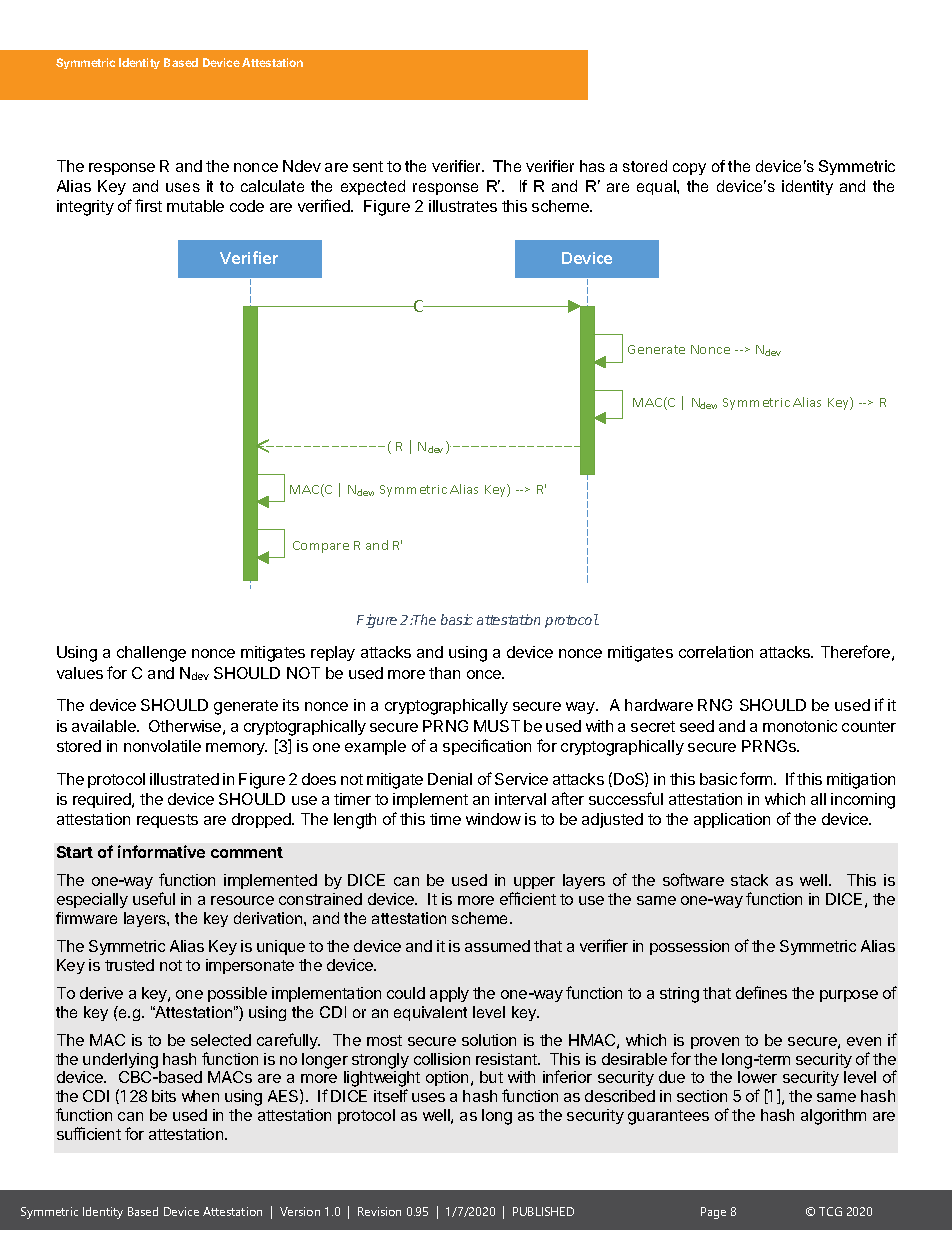  Describe the element at coordinates (444, 673) in the page. I see `than` at that location.
